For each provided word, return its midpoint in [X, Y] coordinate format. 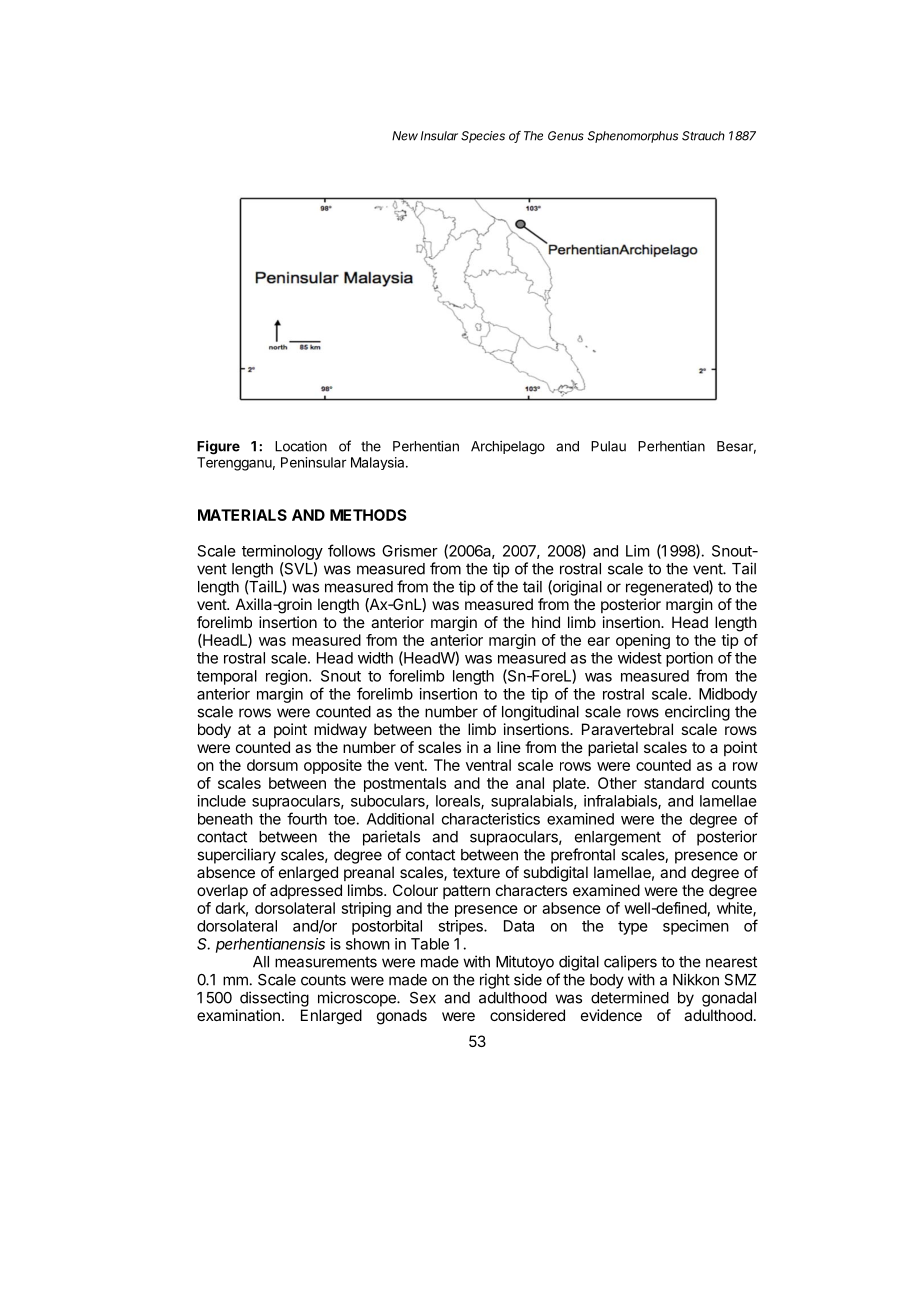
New [405, 136]
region [287, 677]
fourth [307, 818]
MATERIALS [242, 515]
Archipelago [508, 448]
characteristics [491, 819]
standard [674, 783]
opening [643, 641]
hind [546, 622]
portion [689, 659]
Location [301, 446]
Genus [566, 136]
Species [483, 137]
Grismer [410, 551]
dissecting [274, 999]
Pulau [608, 446]
